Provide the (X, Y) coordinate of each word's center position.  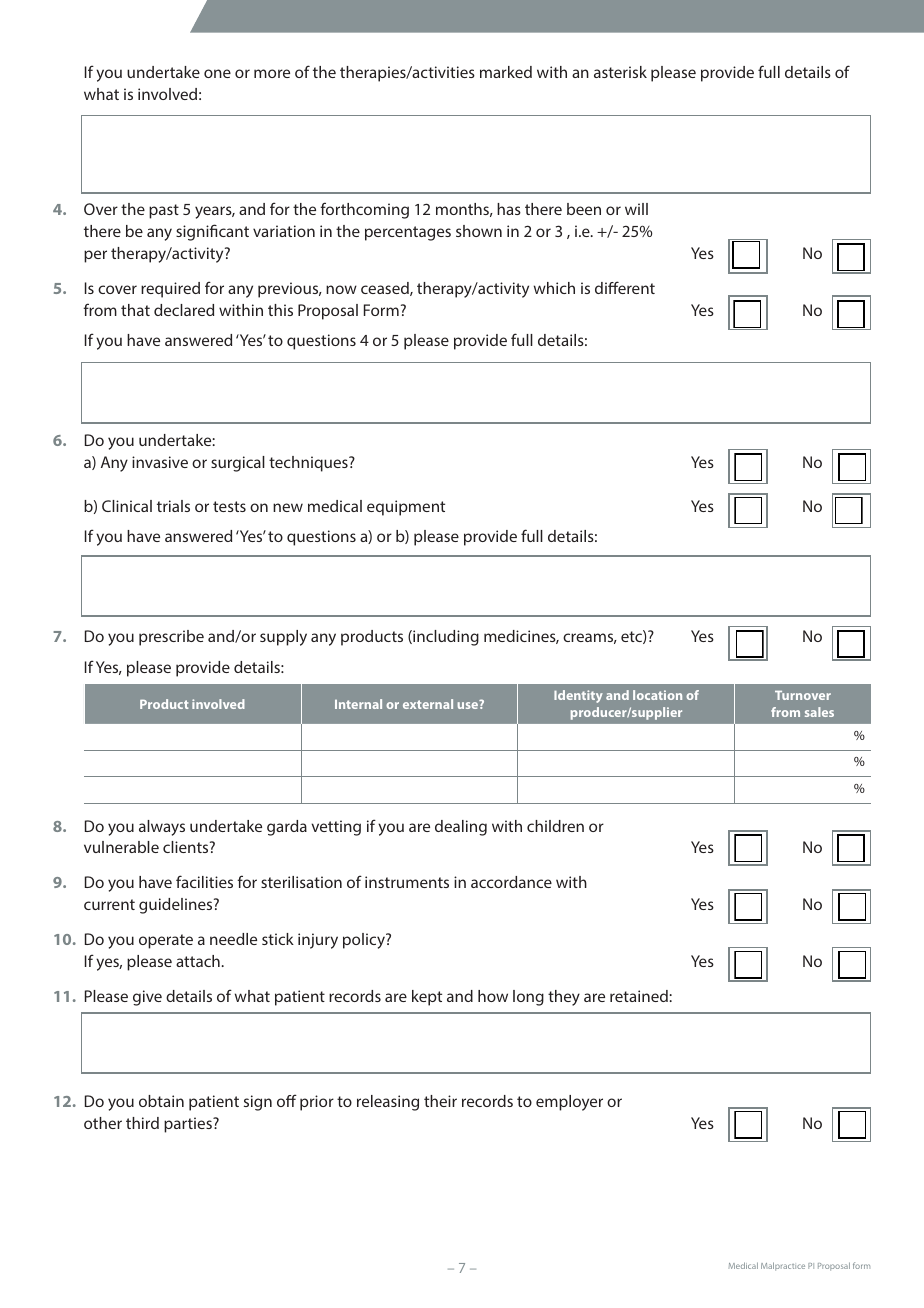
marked (506, 72)
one (217, 73)
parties (189, 1125)
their (440, 1101)
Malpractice (783, 1266)
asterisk (620, 72)
